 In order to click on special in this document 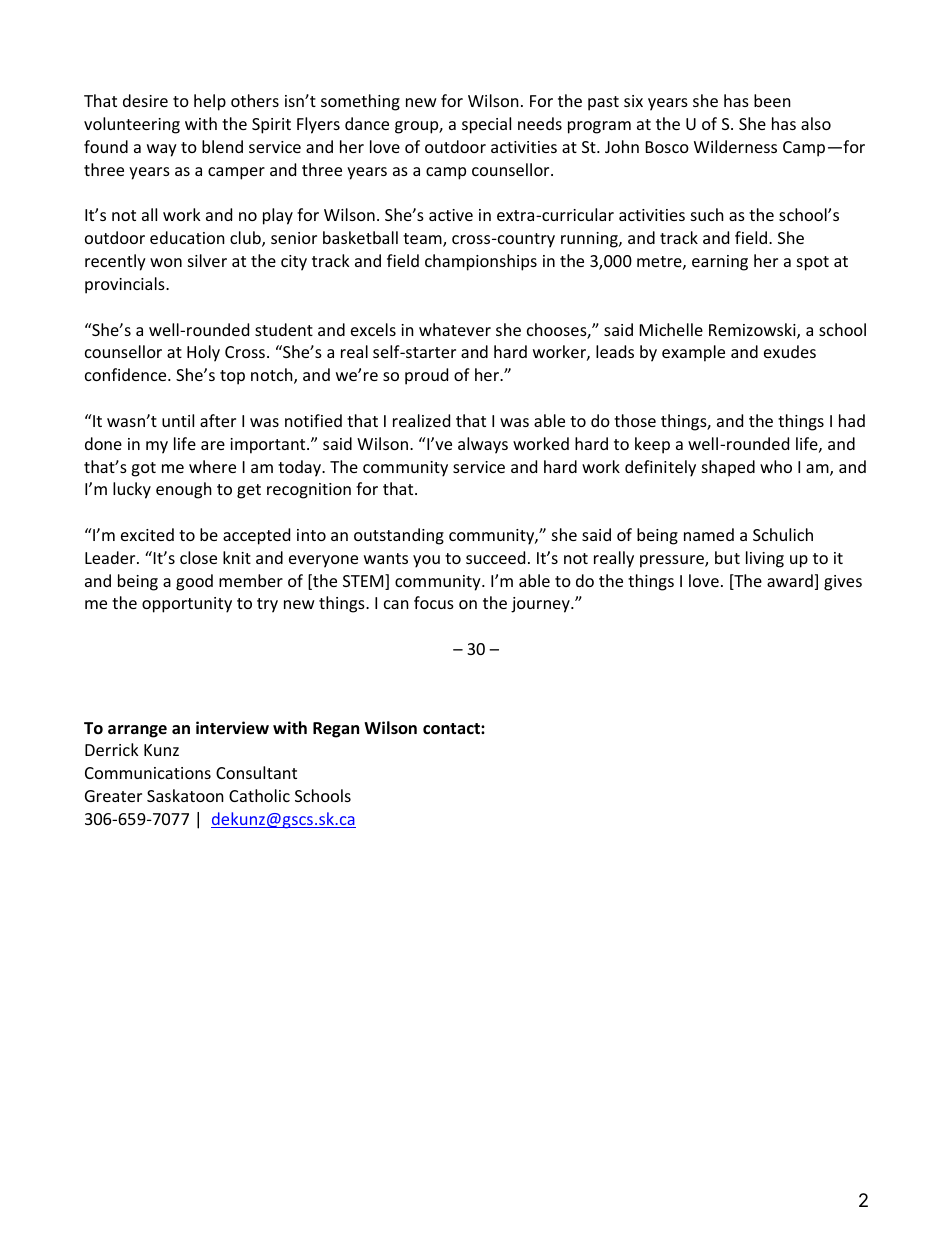, I will do `click(486, 125)`.
